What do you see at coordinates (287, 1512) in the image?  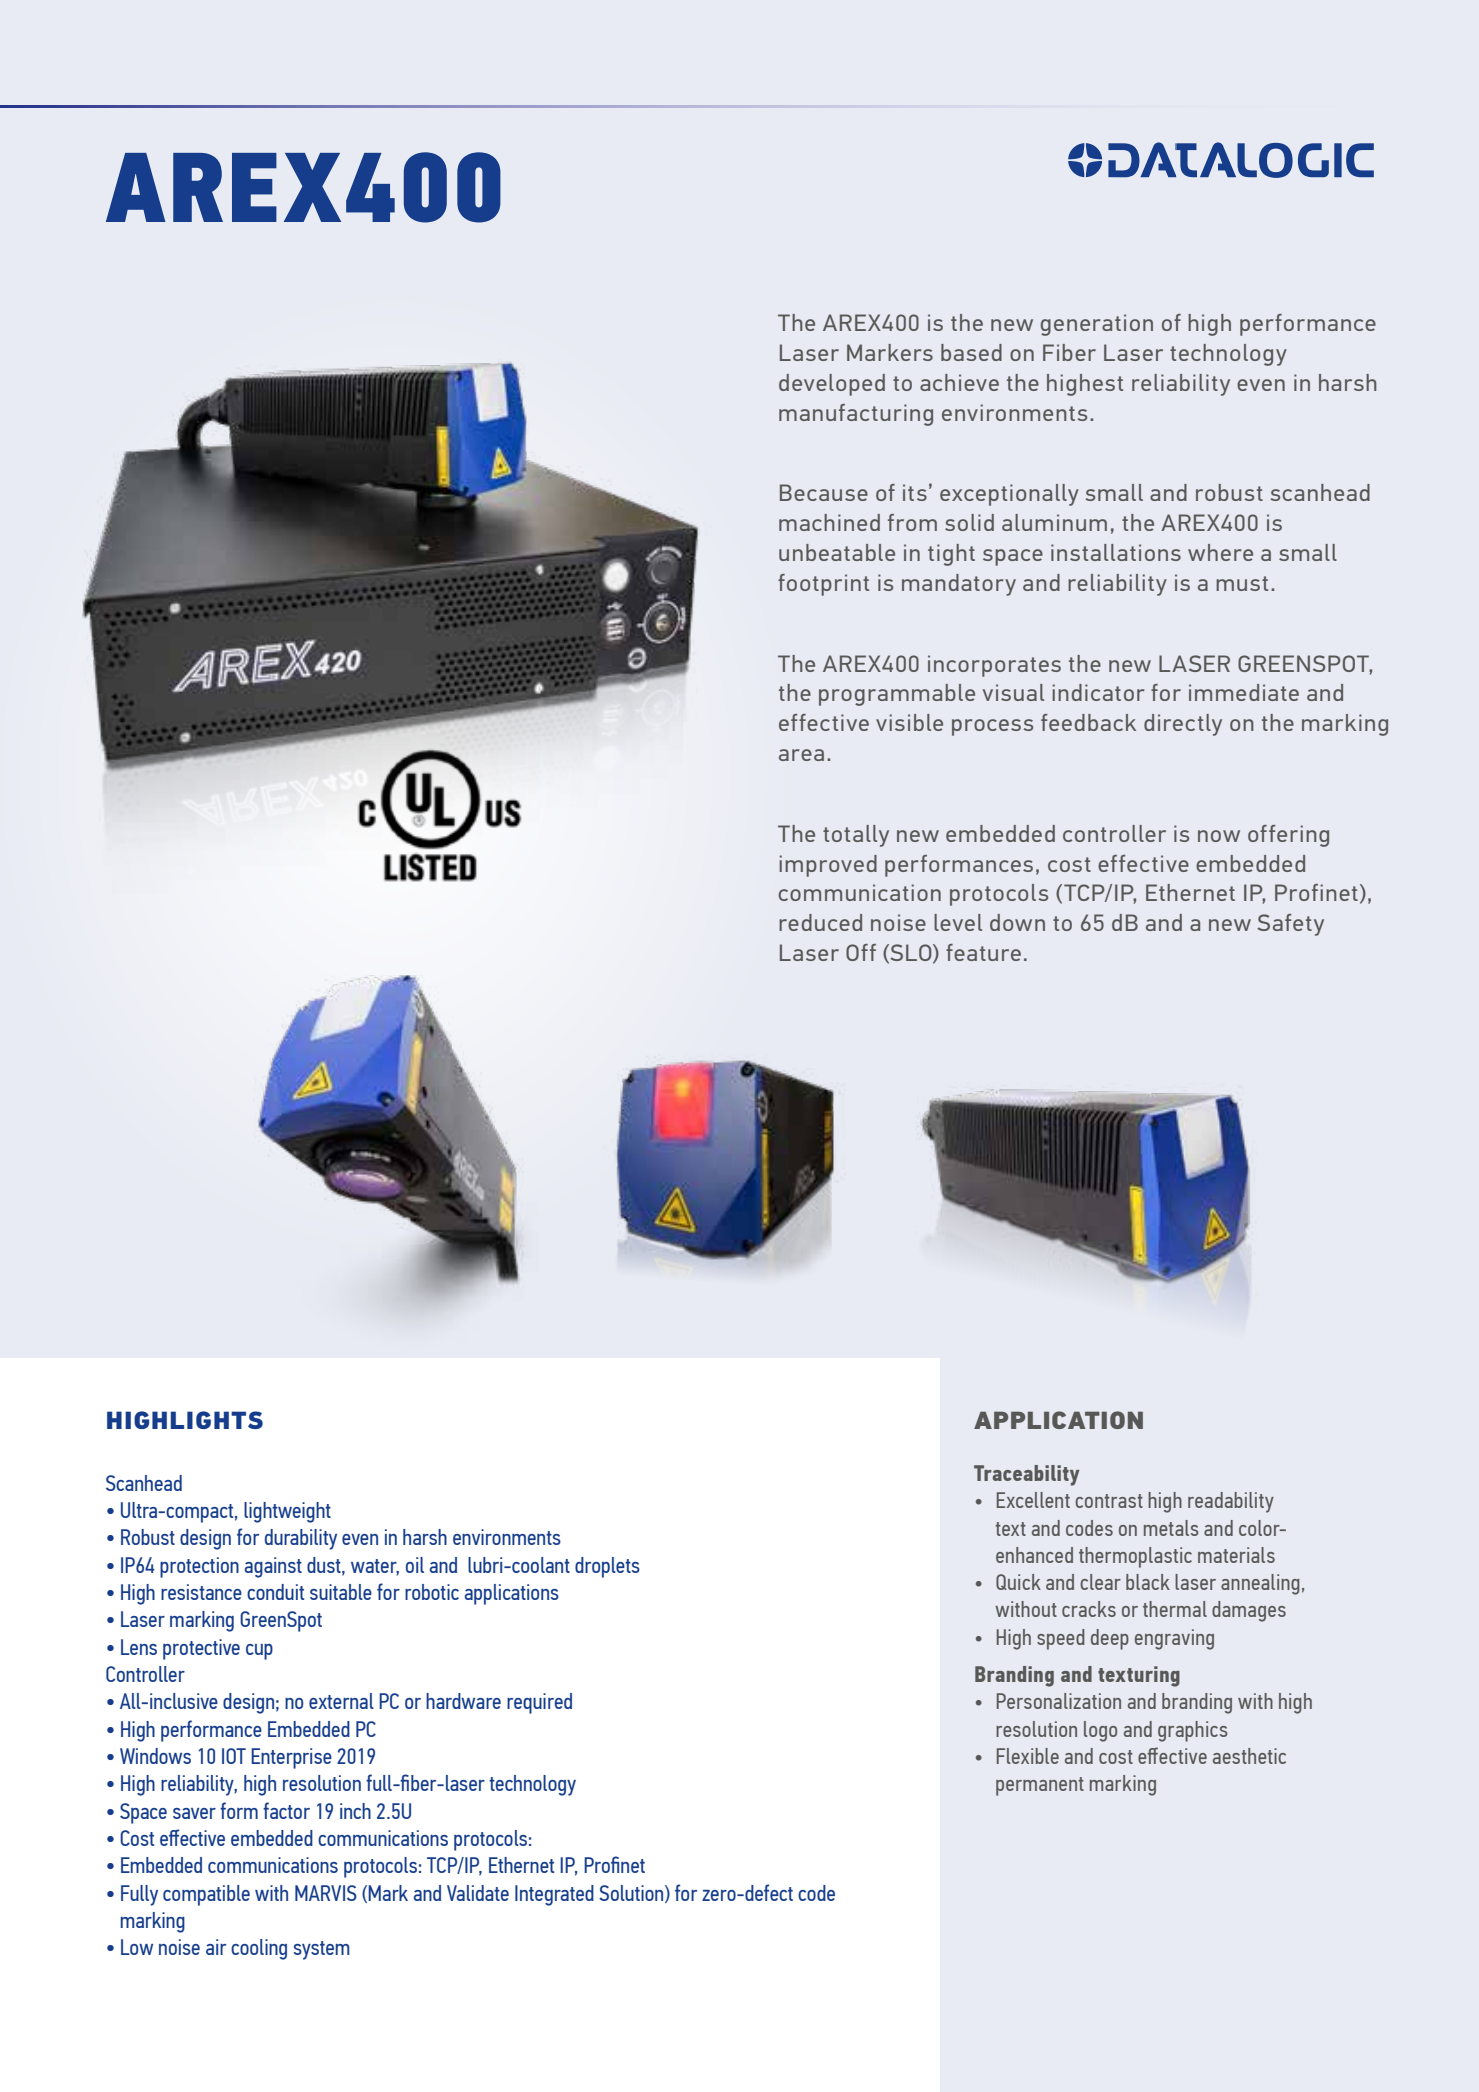 I see `lightweight` at bounding box center [287, 1512].
